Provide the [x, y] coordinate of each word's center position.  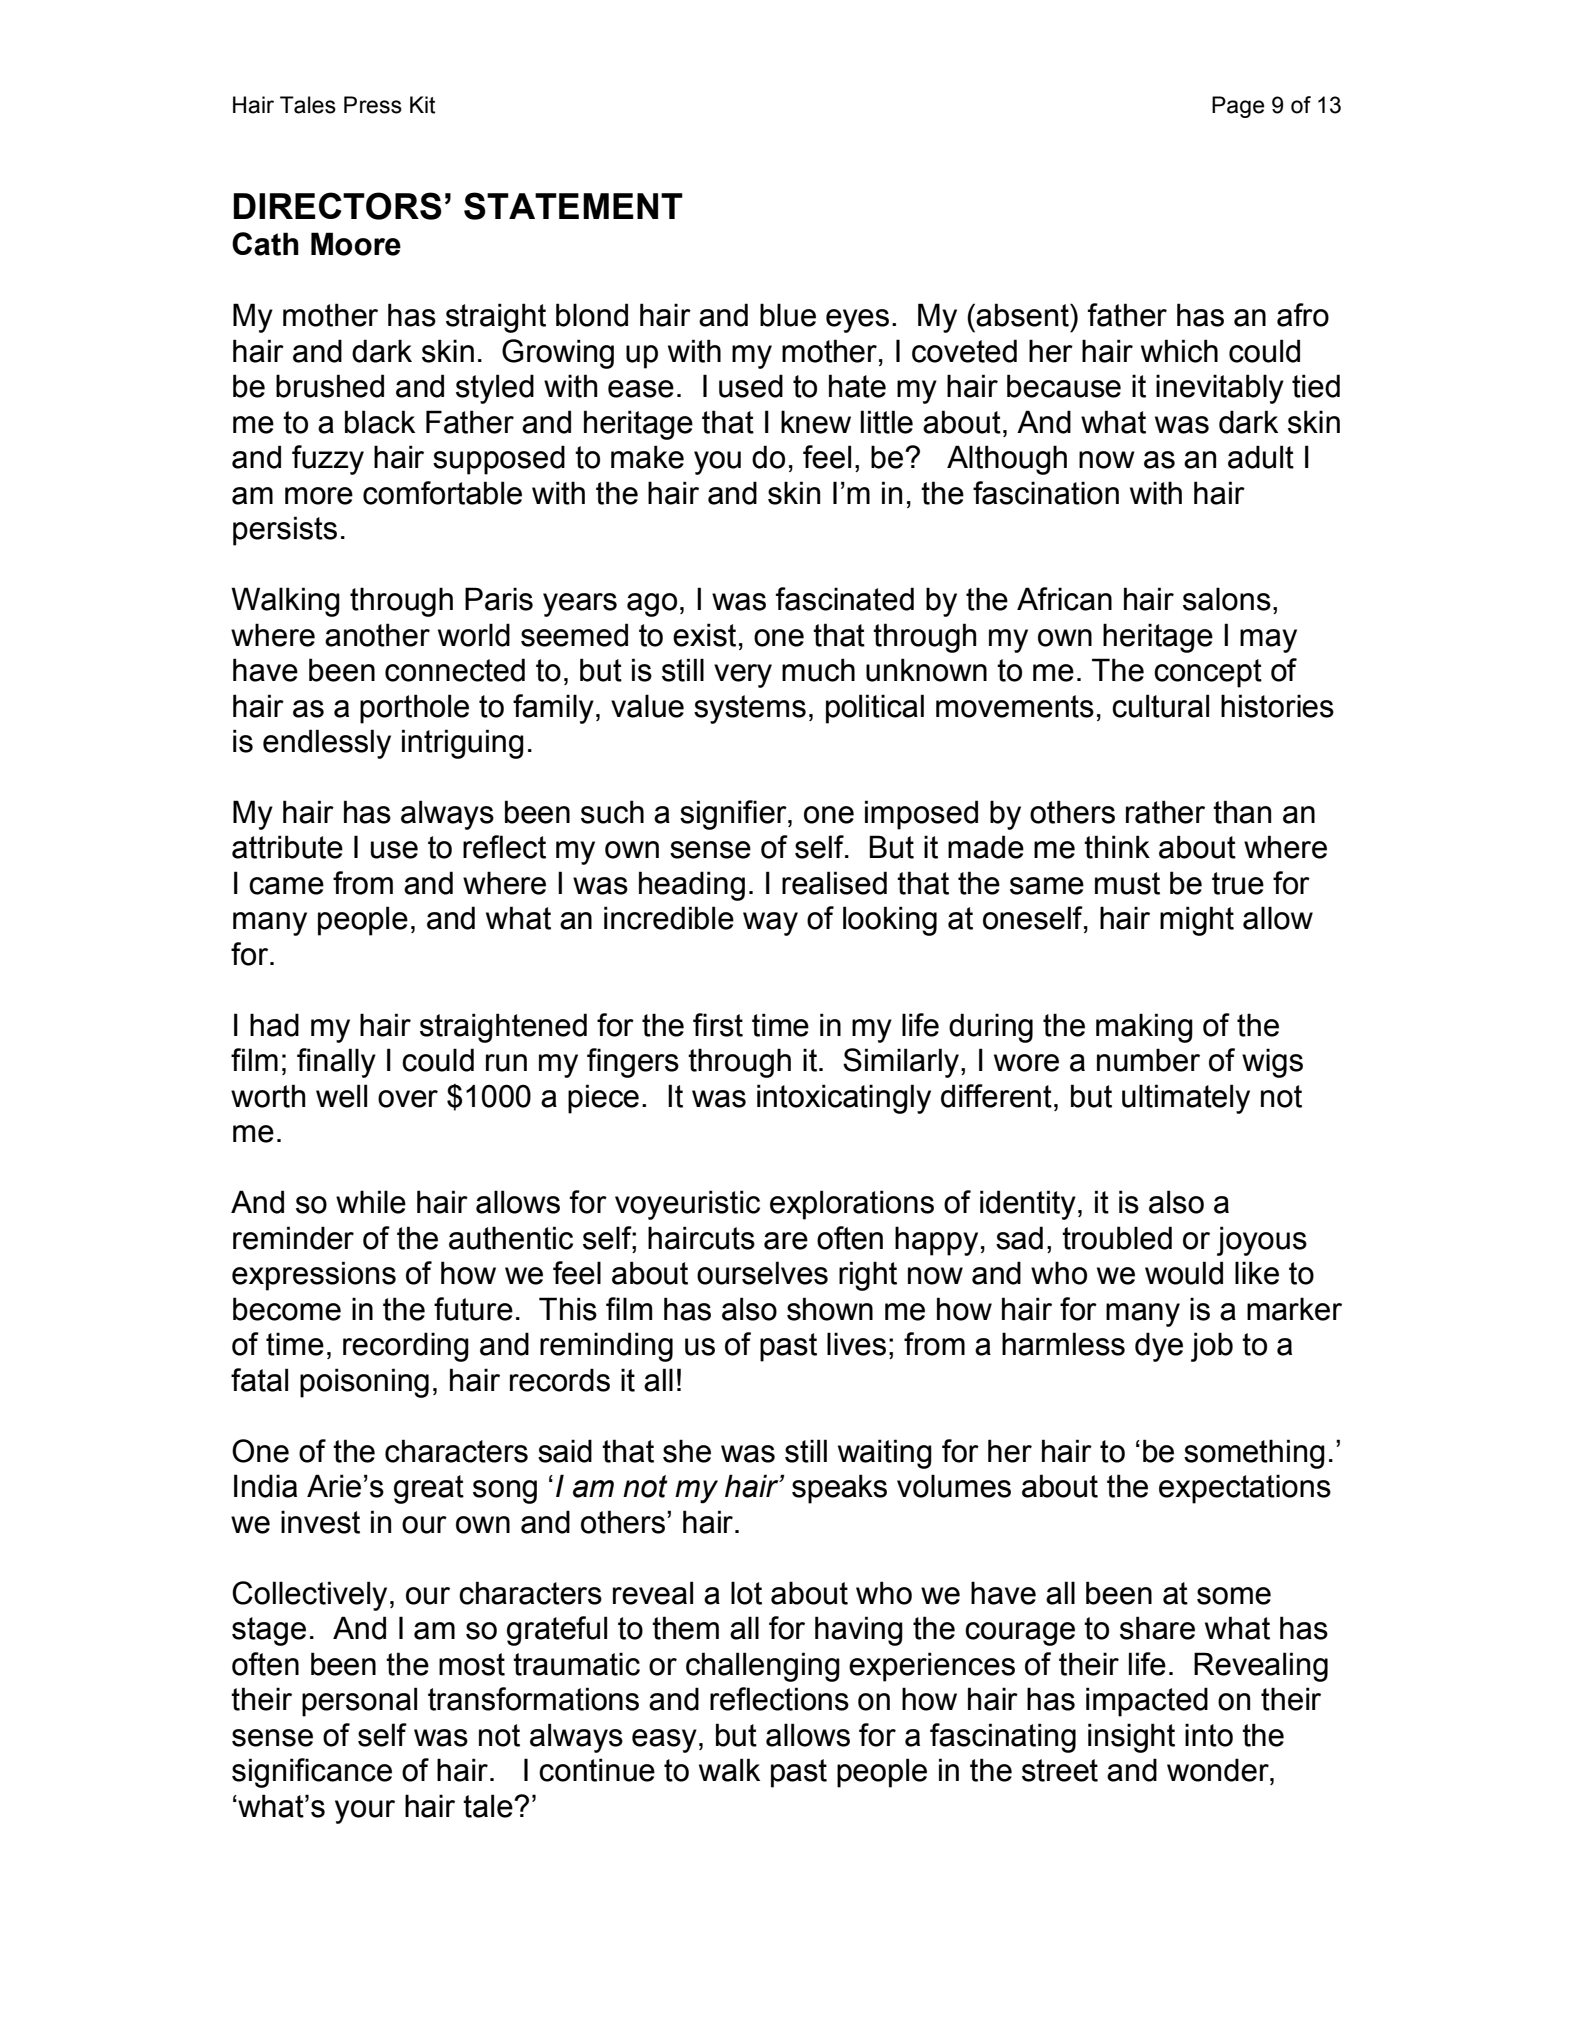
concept [1208, 673]
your [365, 1812]
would [1184, 1273]
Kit [422, 105]
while [371, 1202]
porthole [414, 709]
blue [788, 315]
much [818, 670]
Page [1238, 107]
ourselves [762, 1273]
